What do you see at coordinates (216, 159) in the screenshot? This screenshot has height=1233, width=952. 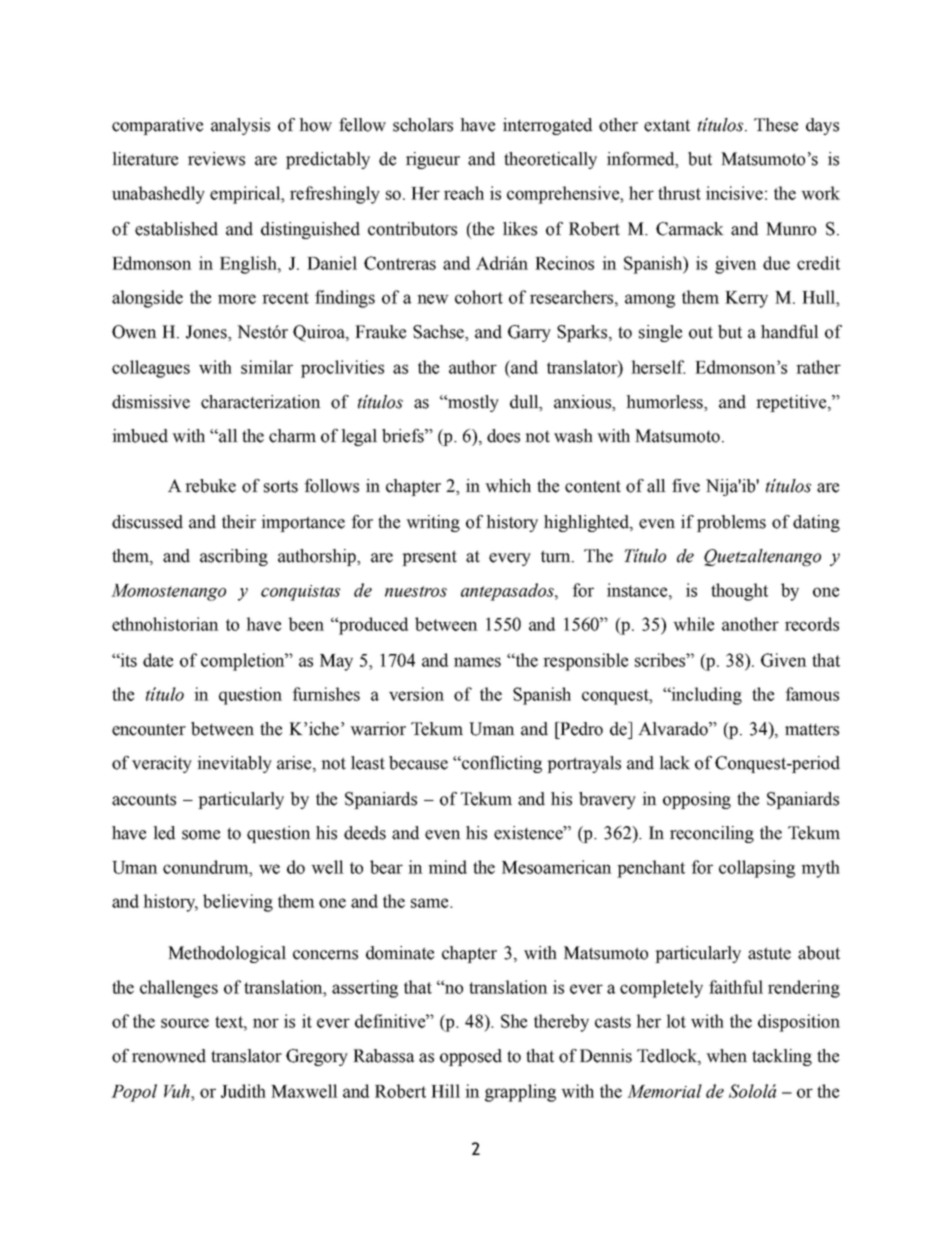 I see `reviews` at bounding box center [216, 159].
